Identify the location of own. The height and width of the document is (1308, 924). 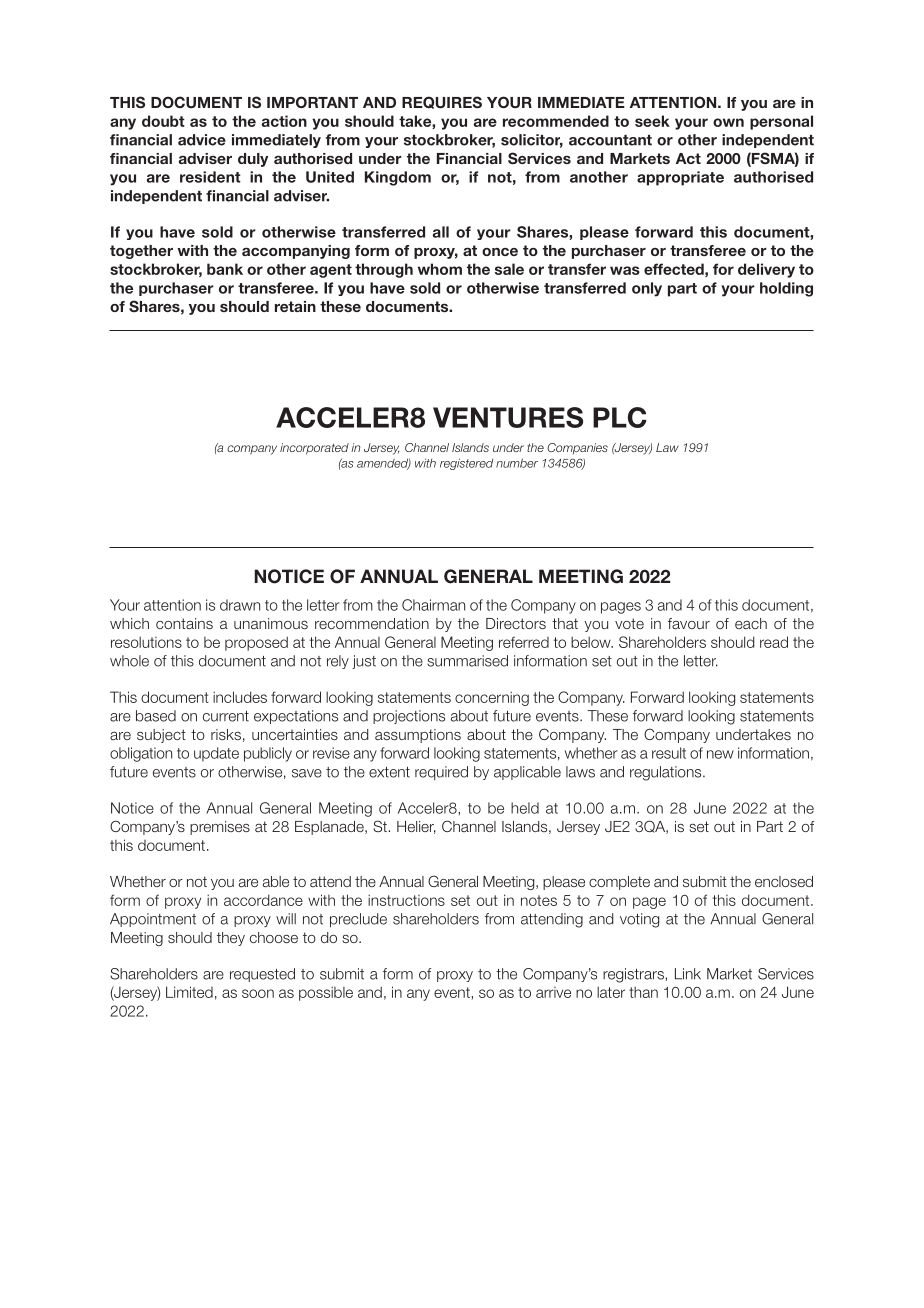
(728, 122).
